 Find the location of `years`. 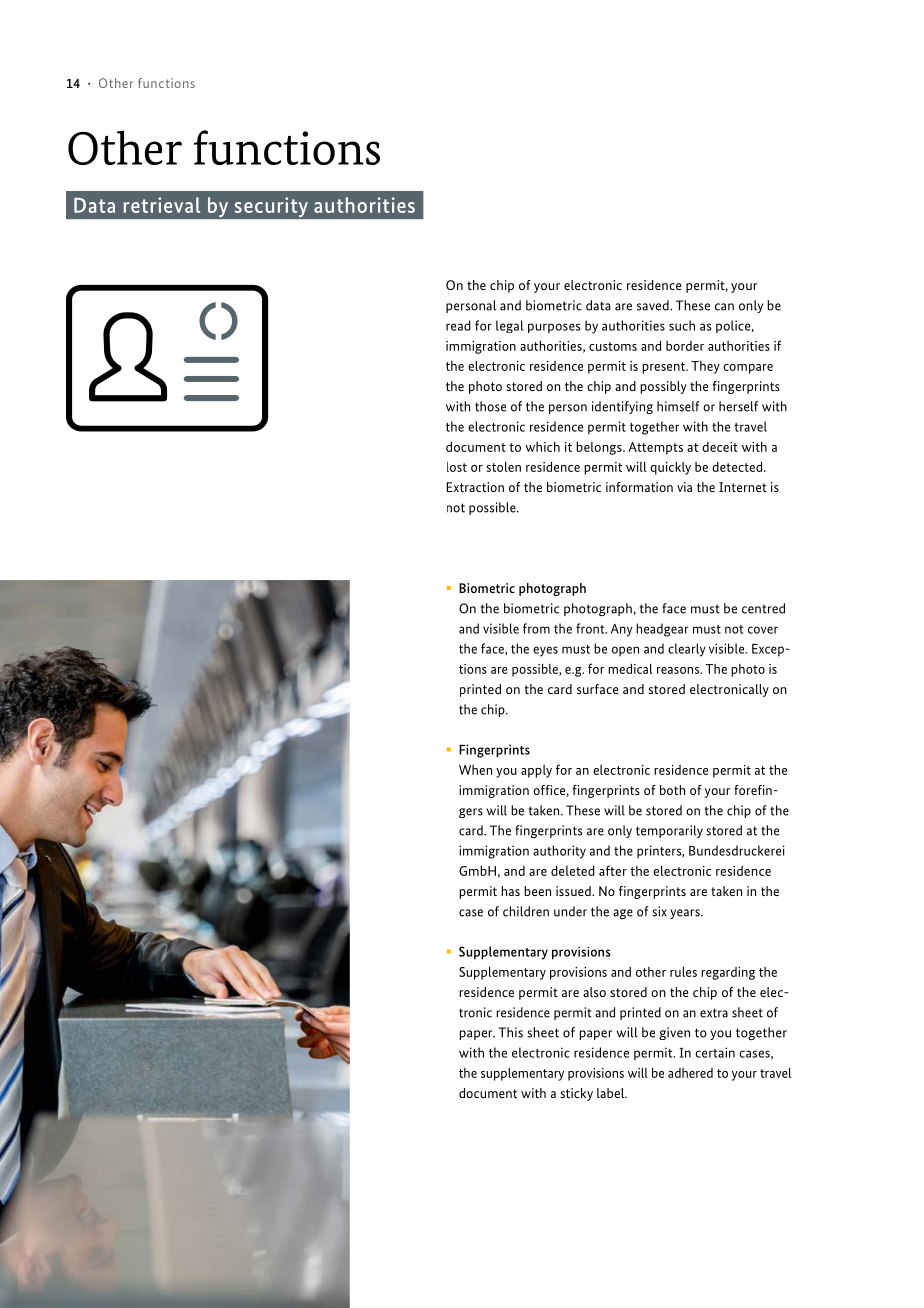

years is located at coordinates (686, 914).
